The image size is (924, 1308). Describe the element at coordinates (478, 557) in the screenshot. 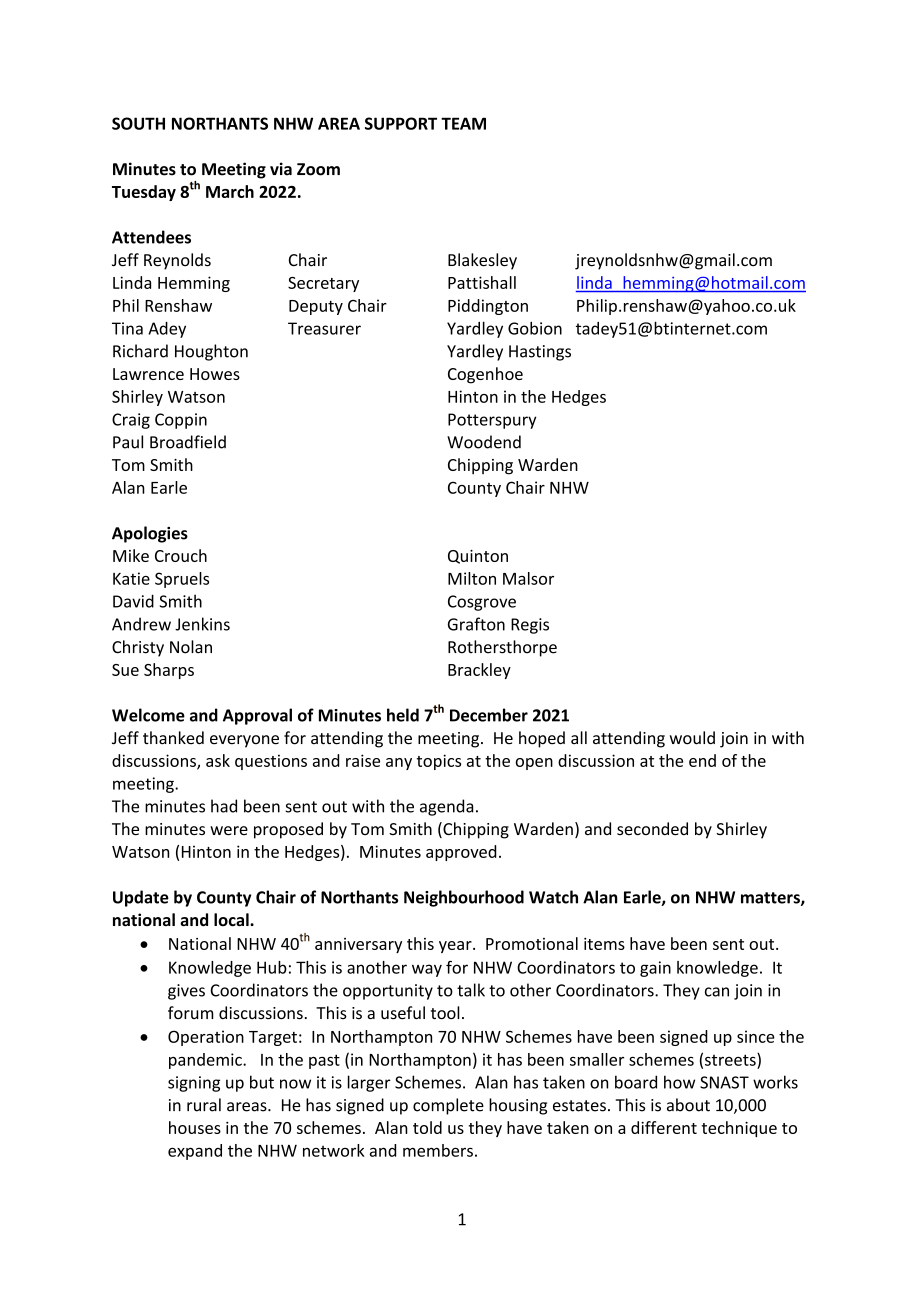

I see `Quinton` at that location.
